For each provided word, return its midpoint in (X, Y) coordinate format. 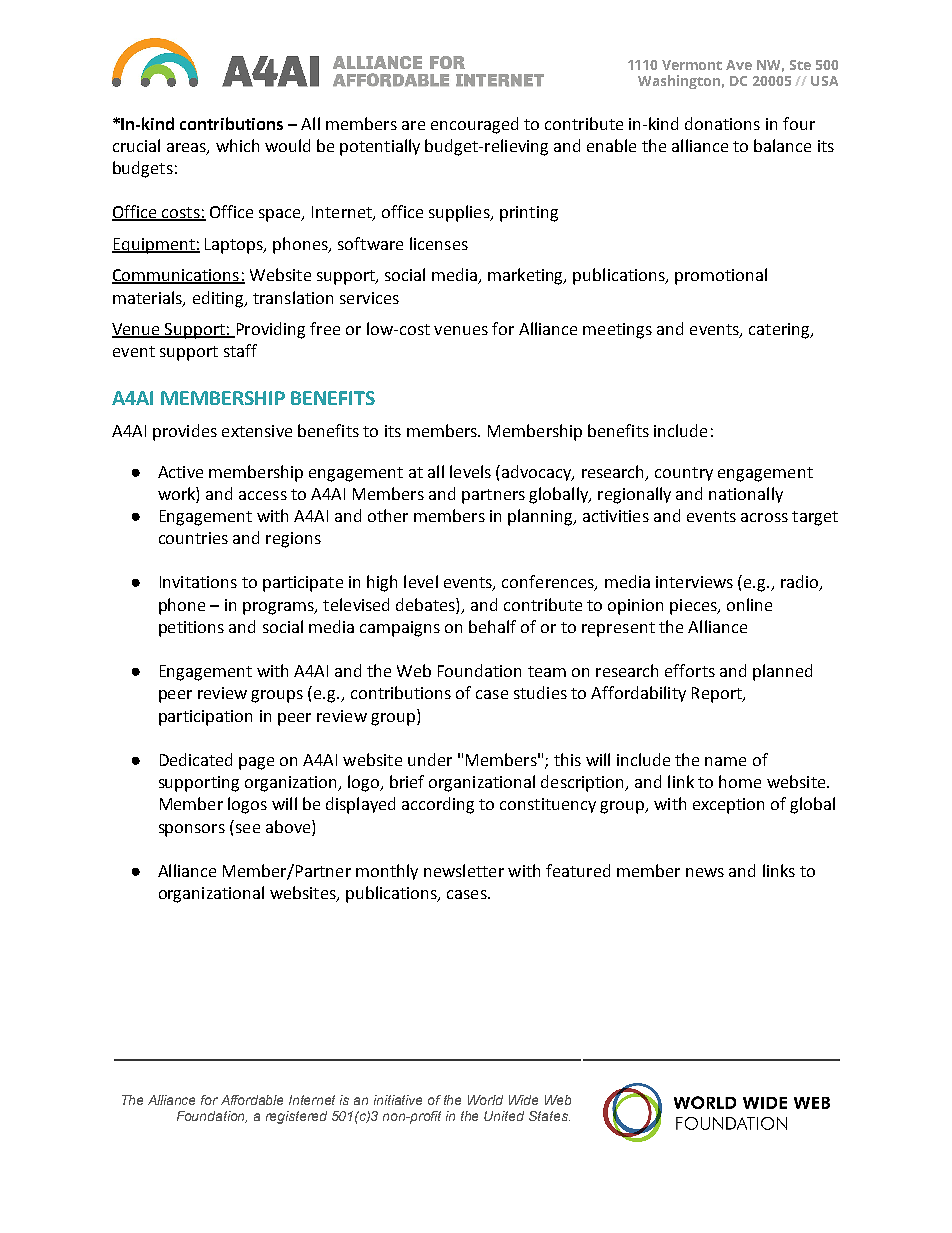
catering (780, 331)
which (237, 145)
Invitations (198, 582)
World (485, 1100)
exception (728, 806)
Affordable (252, 1100)
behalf (492, 626)
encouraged (474, 125)
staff (240, 350)
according (438, 805)
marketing (527, 276)
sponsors (192, 830)
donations (722, 123)
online (749, 604)
